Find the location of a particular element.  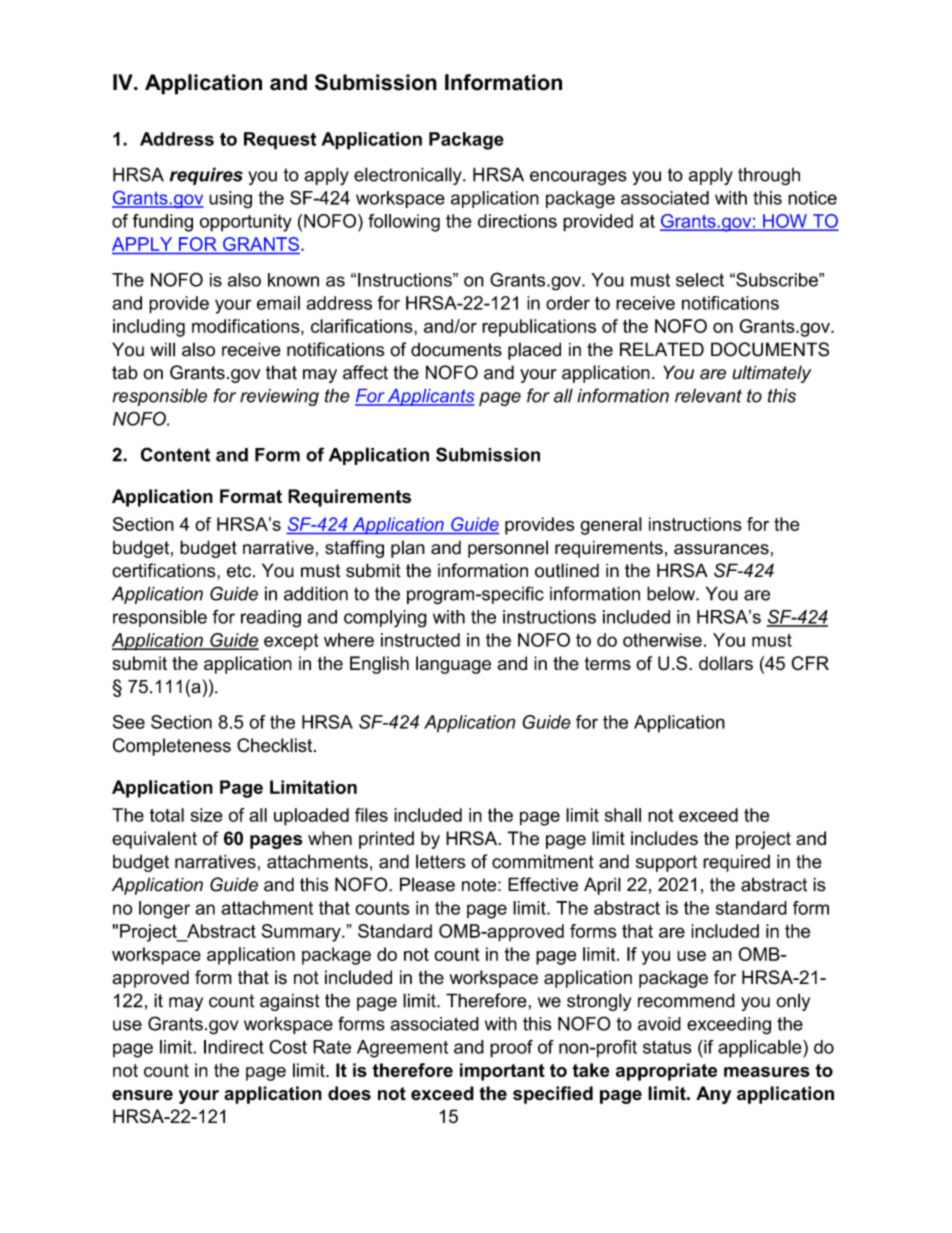

reviewing is located at coordinates (279, 397).
